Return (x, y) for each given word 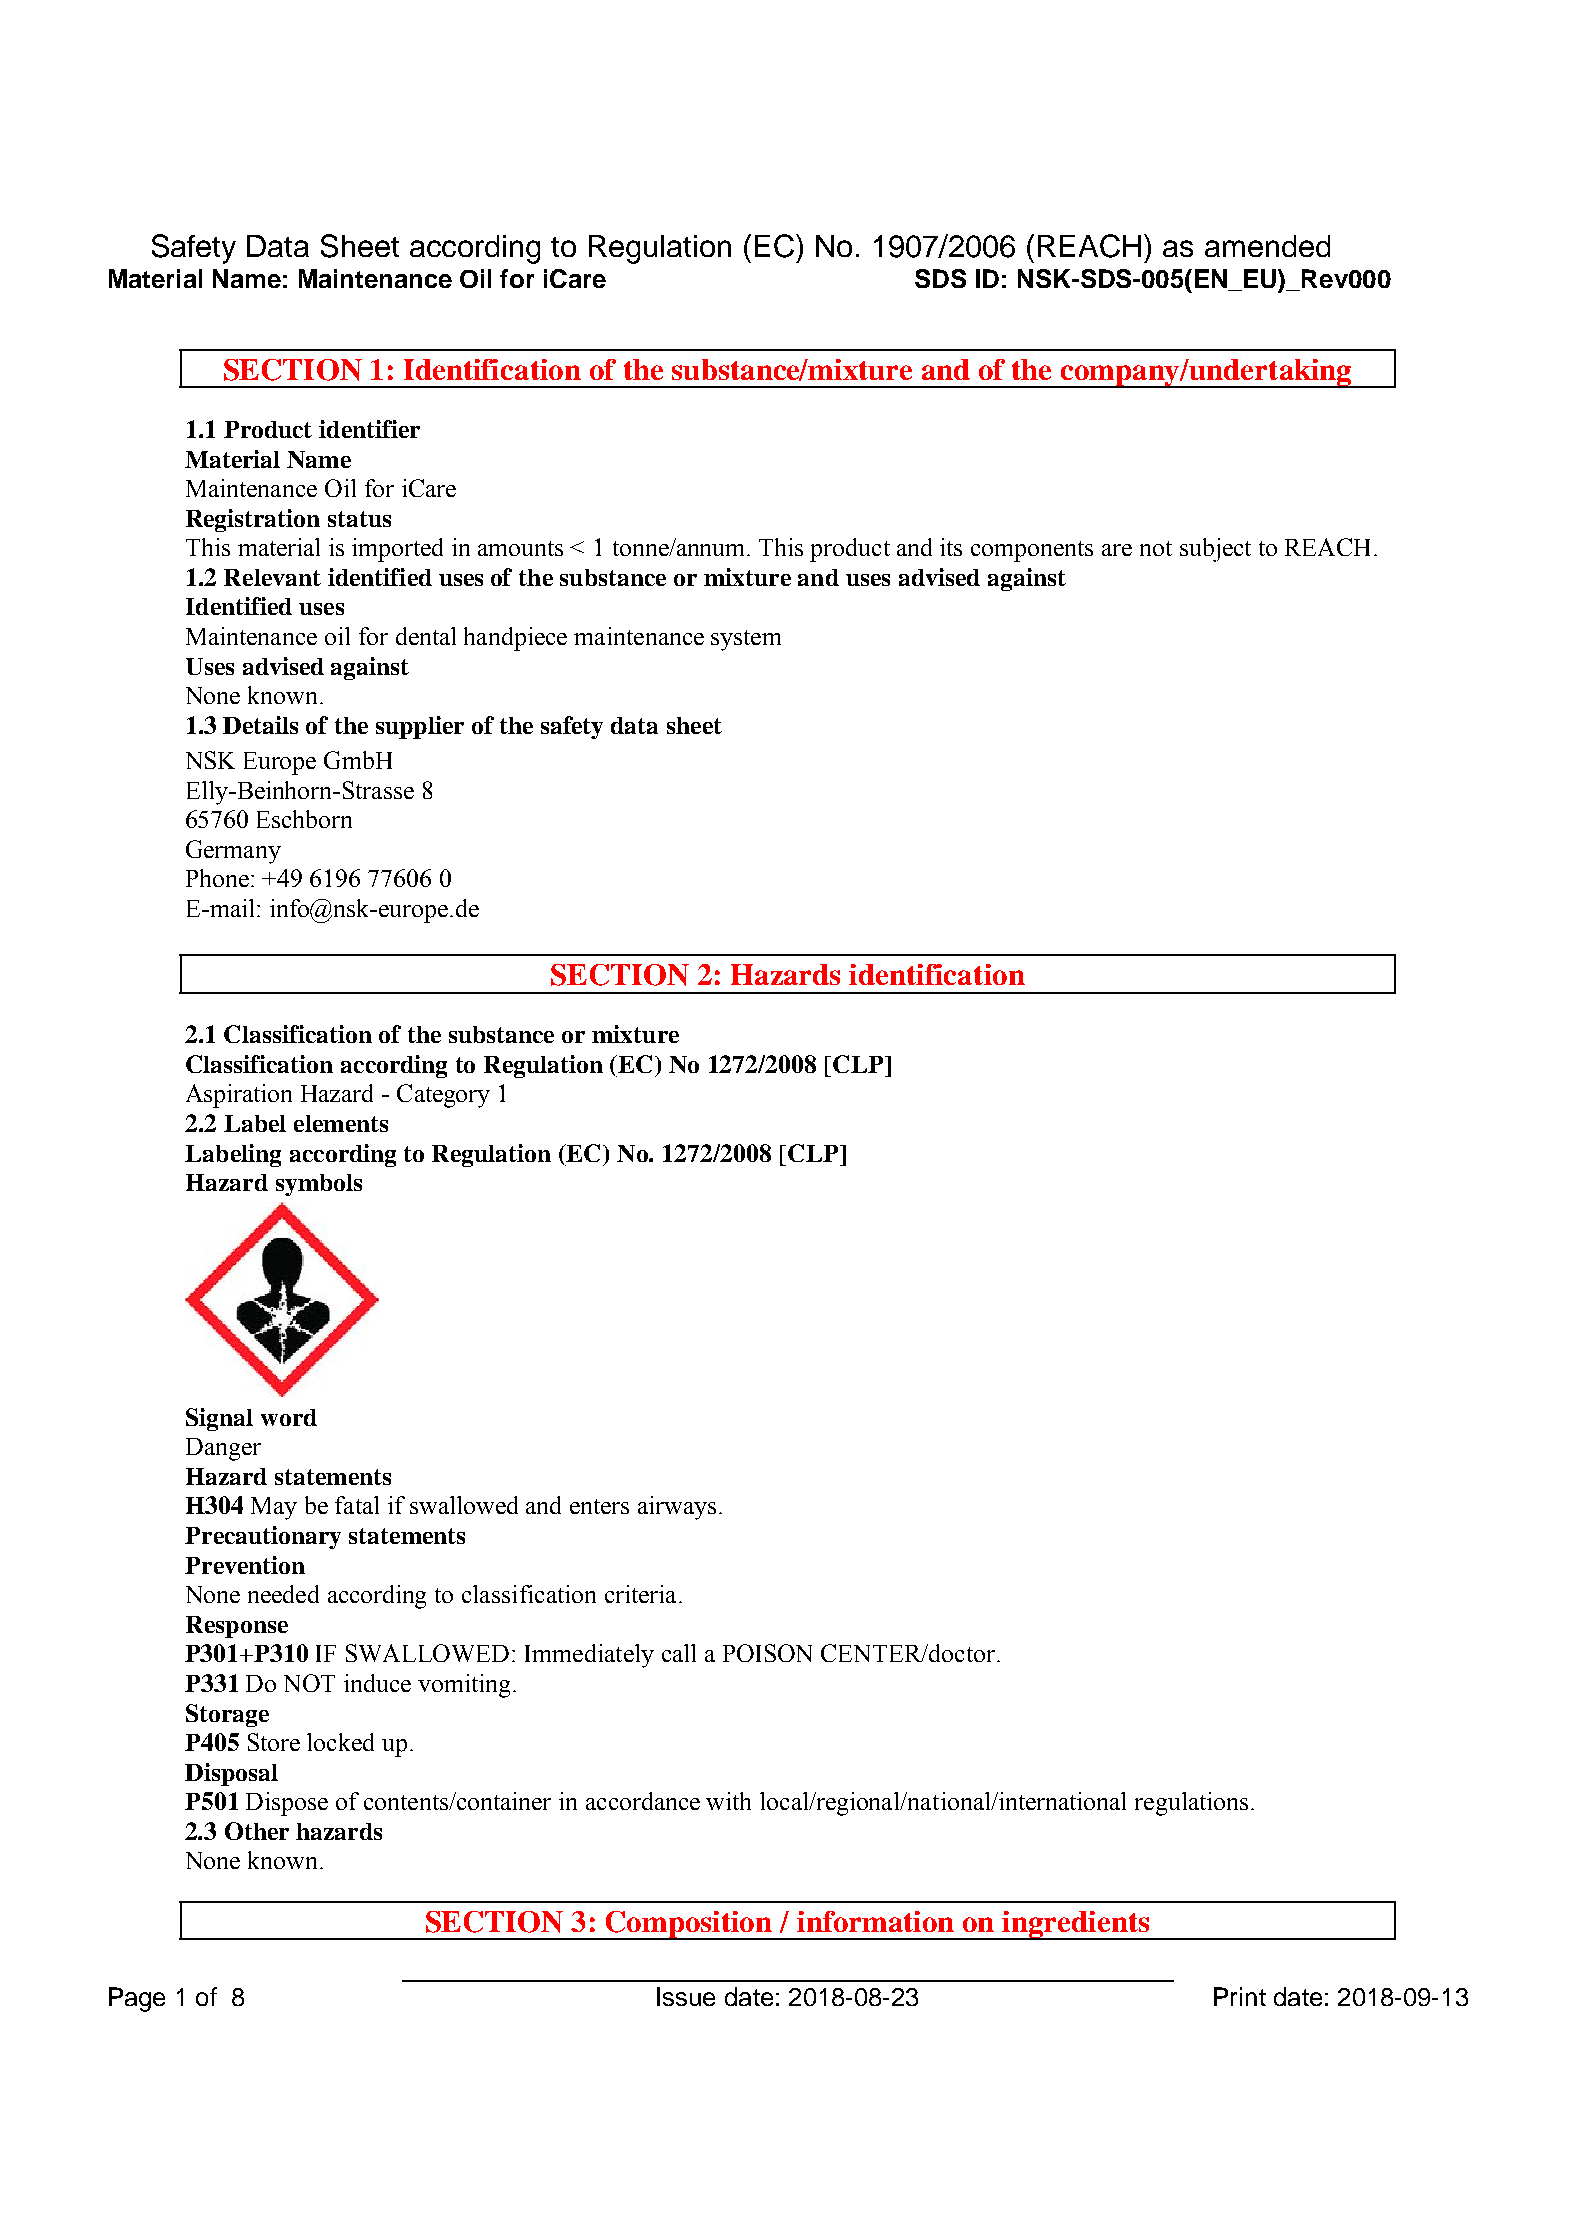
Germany (233, 852)
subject (1215, 550)
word (289, 1417)
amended (1267, 246)
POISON (767, 1653)
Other (257, 1831)
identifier (369, 429)
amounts (520, 548)
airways (677, 1508)
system (746, 640)
